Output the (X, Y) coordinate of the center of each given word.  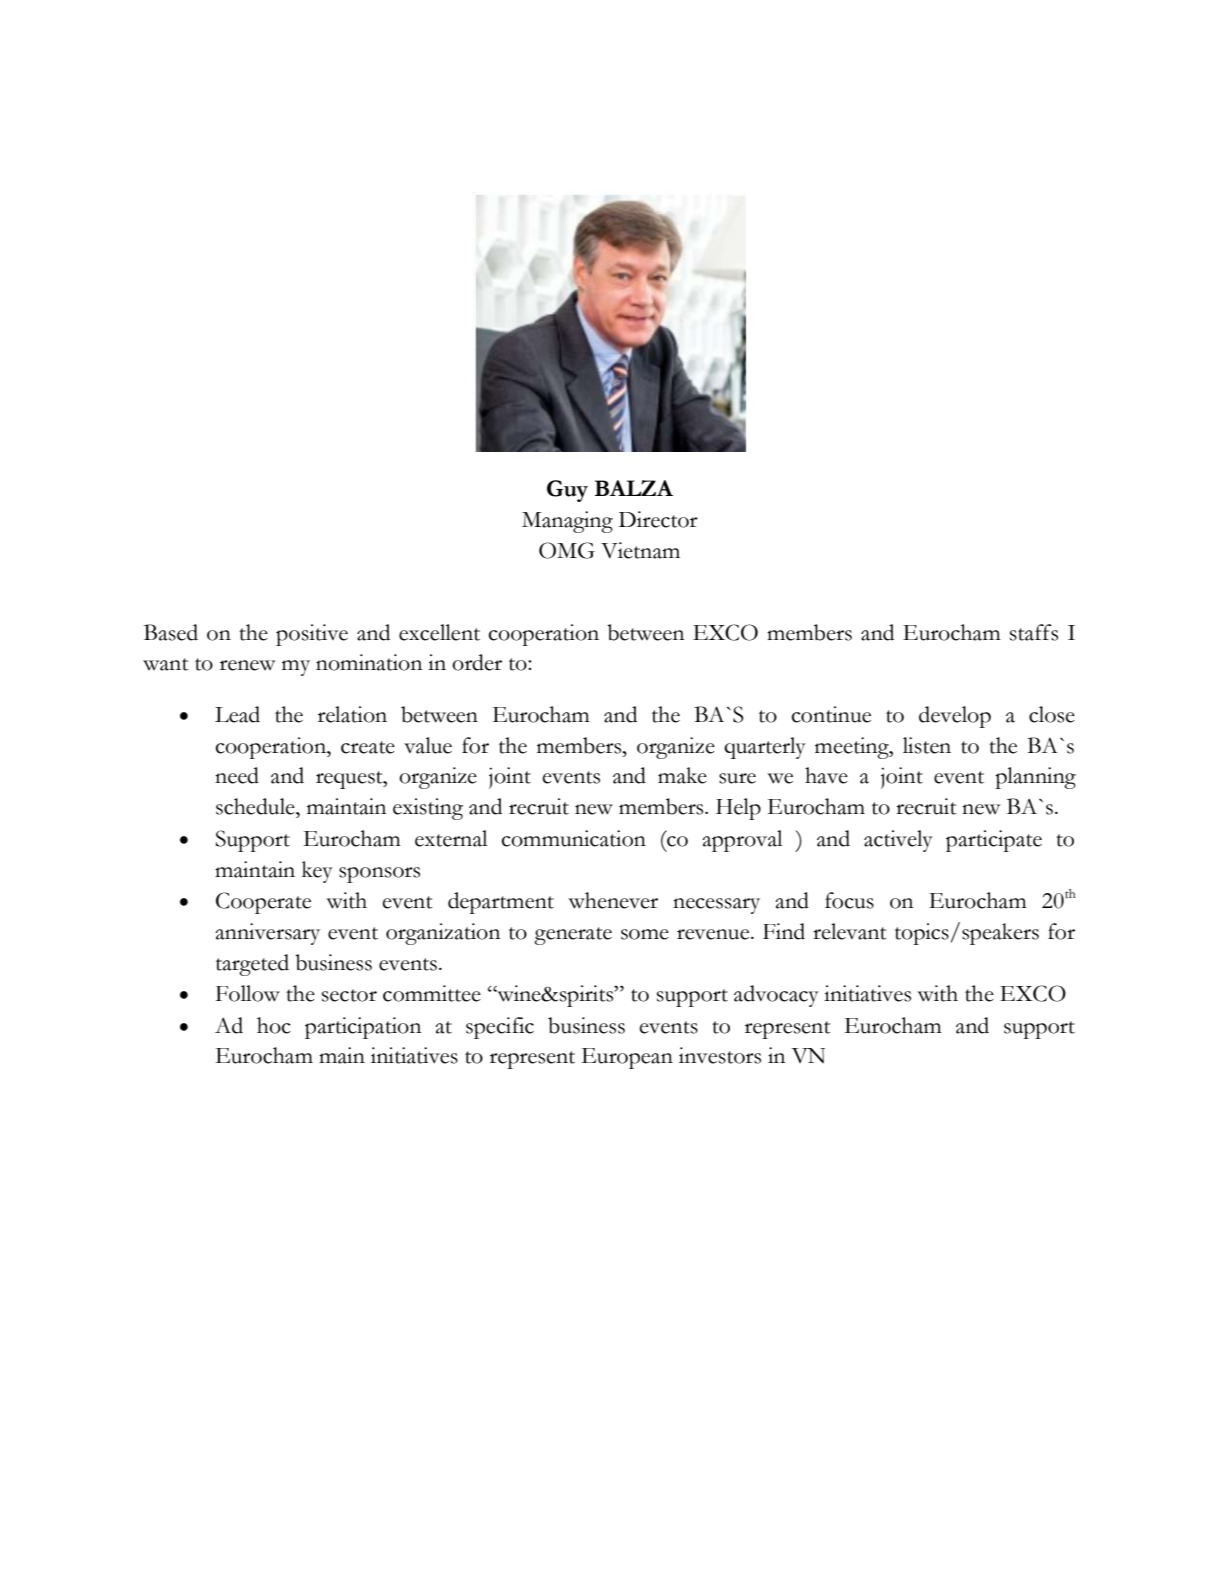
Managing (567, 522)
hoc (274, 1025)
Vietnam (640, 550)
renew (247, 665)
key (317, 872)
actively (898, 841)
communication (573, 838)
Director (658, 519)
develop (955, 717)
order (477, 662)
